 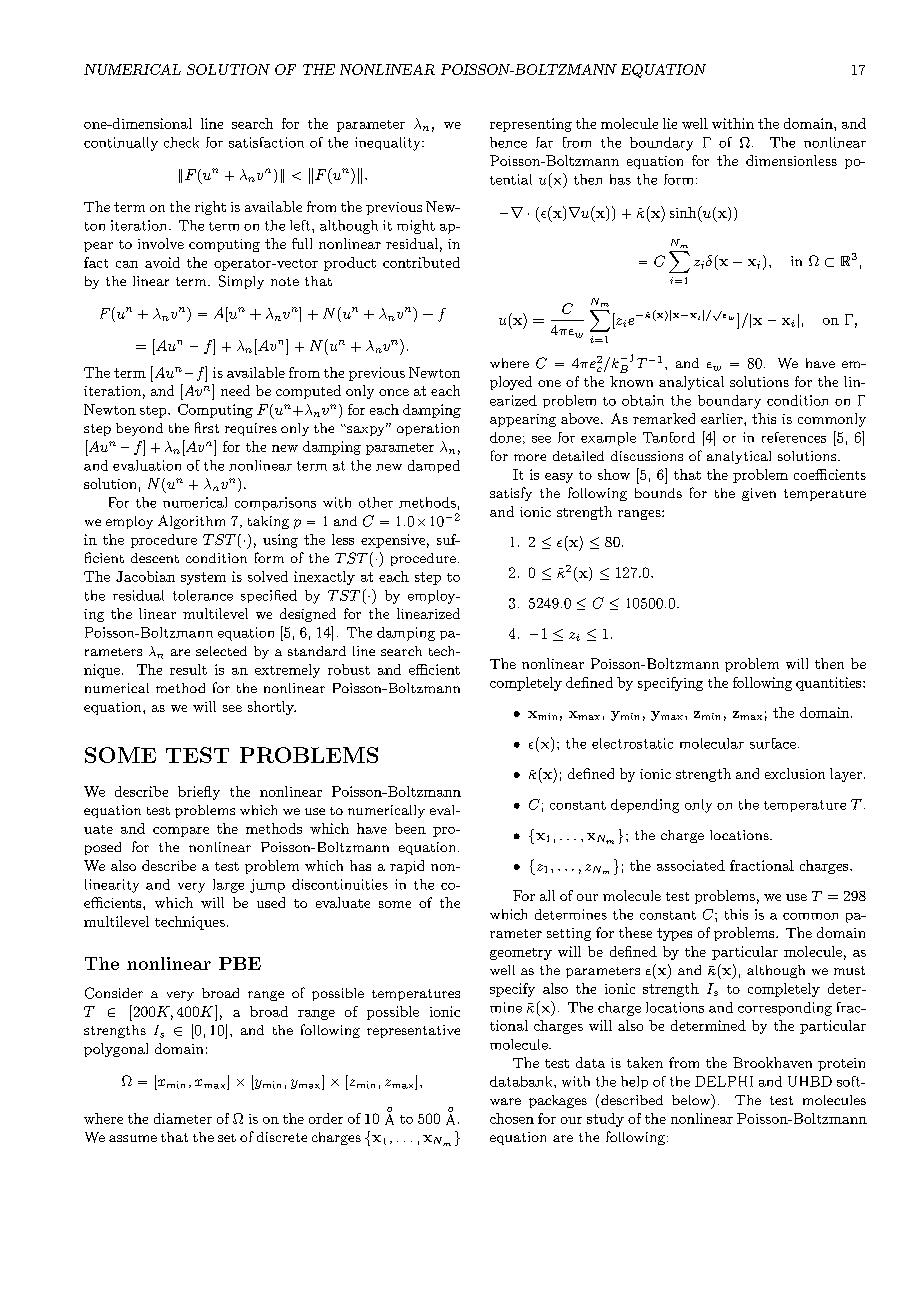 What do you see at coordinates (724, 1081) in the screenshot?
I see `DELPHI` at bounding box center [724, 1081].
